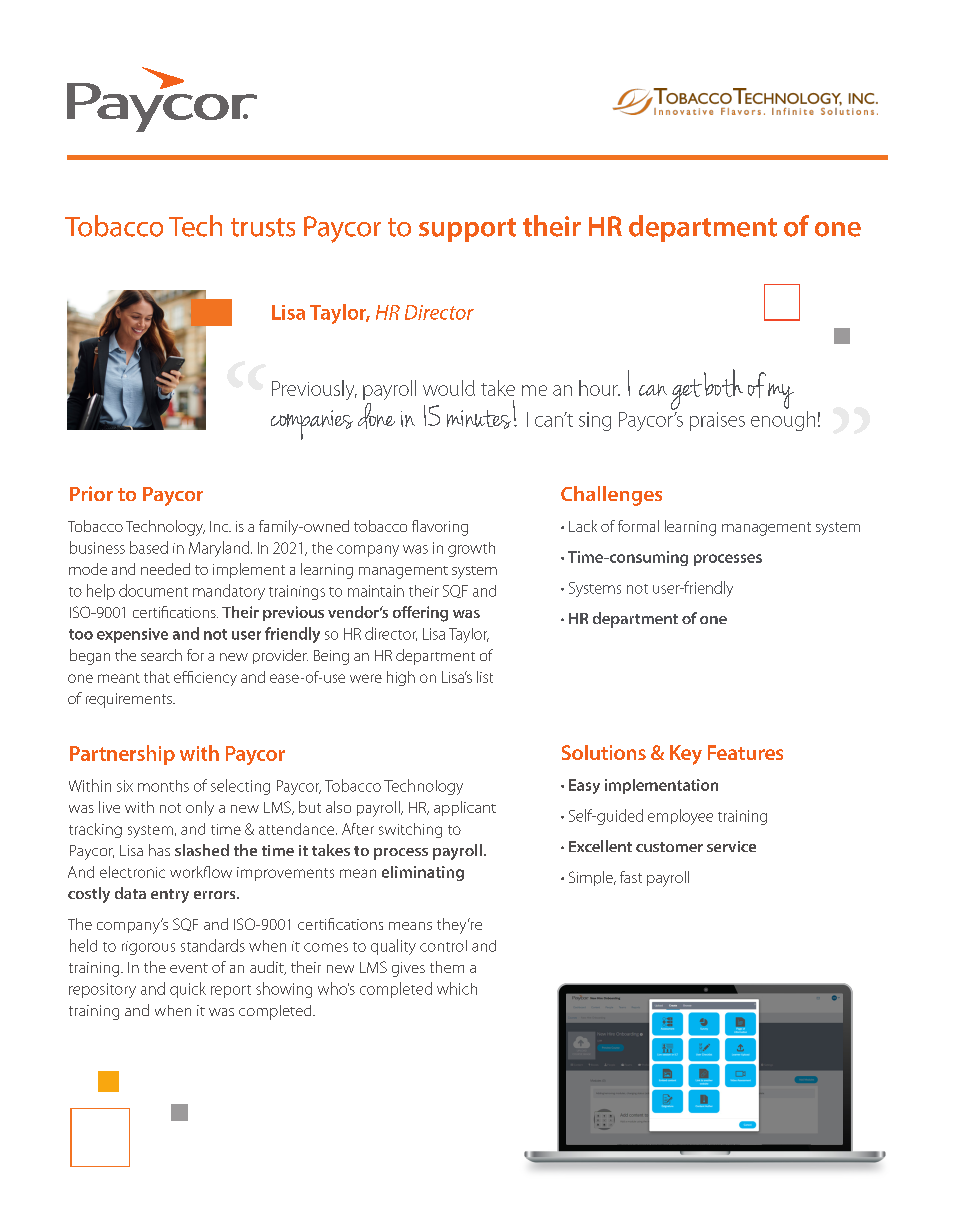 The height and width of the screenshot is (1232, 955). Describe the element at coordinates (680, 817) in the screenshot. I see `employee` at that location.
